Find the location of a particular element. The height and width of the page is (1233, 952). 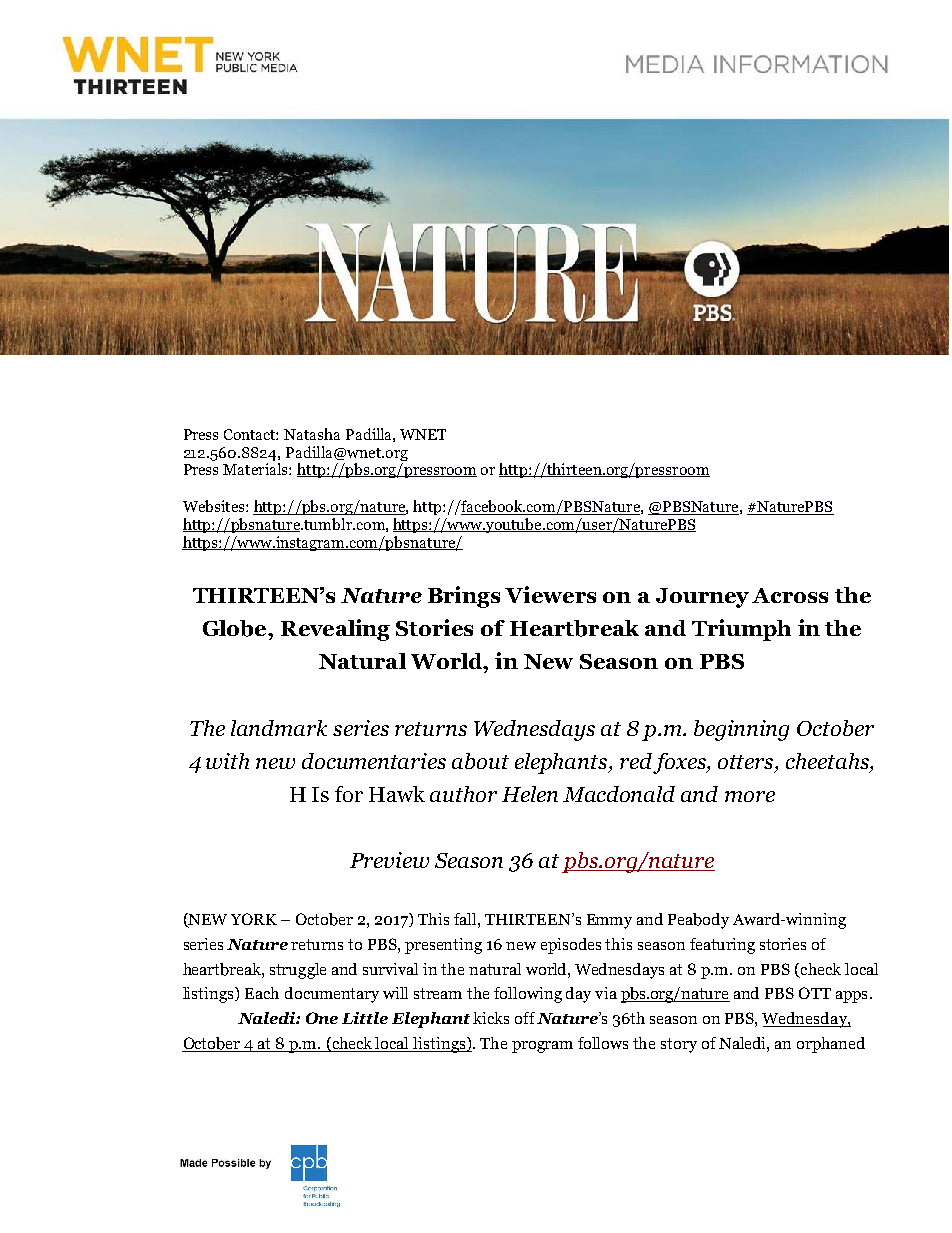

YORK is located at coordinates (254, 919).
